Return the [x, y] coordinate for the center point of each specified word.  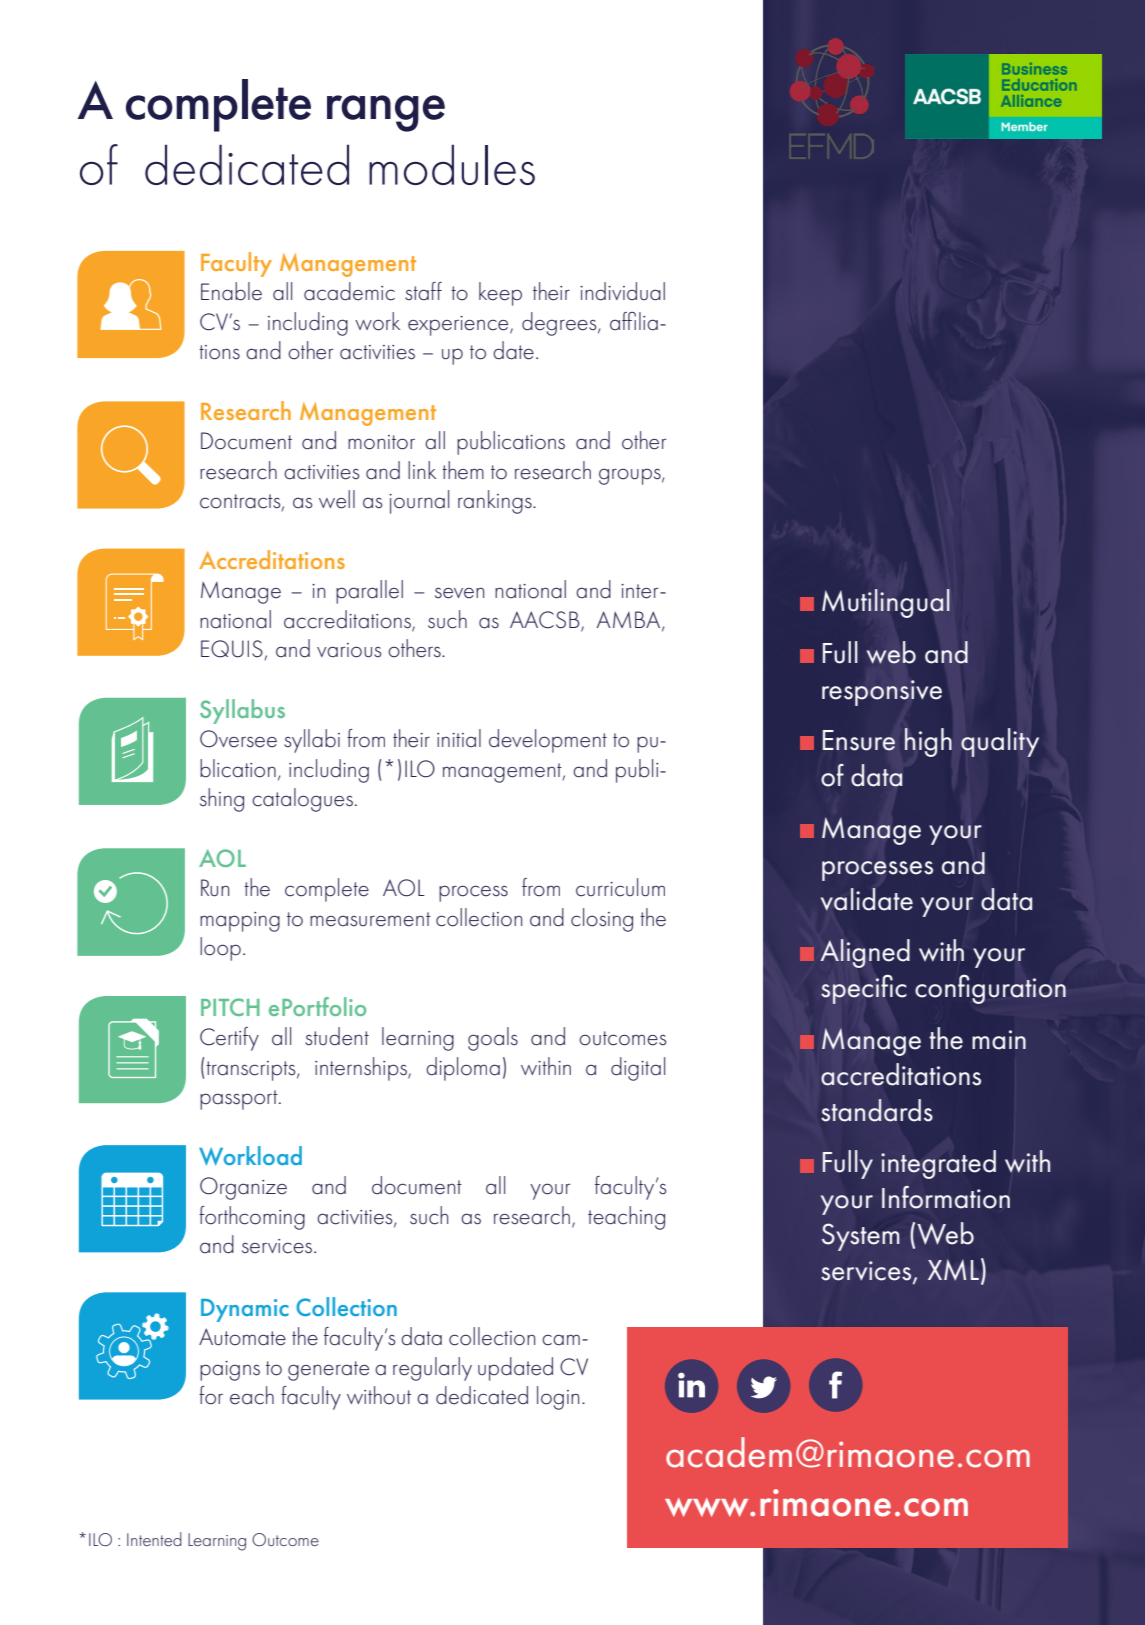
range [386, 113]
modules [452, 164]
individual [622, 291]
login [558, 1398]
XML [953, 1270]
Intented [154, 1539]
